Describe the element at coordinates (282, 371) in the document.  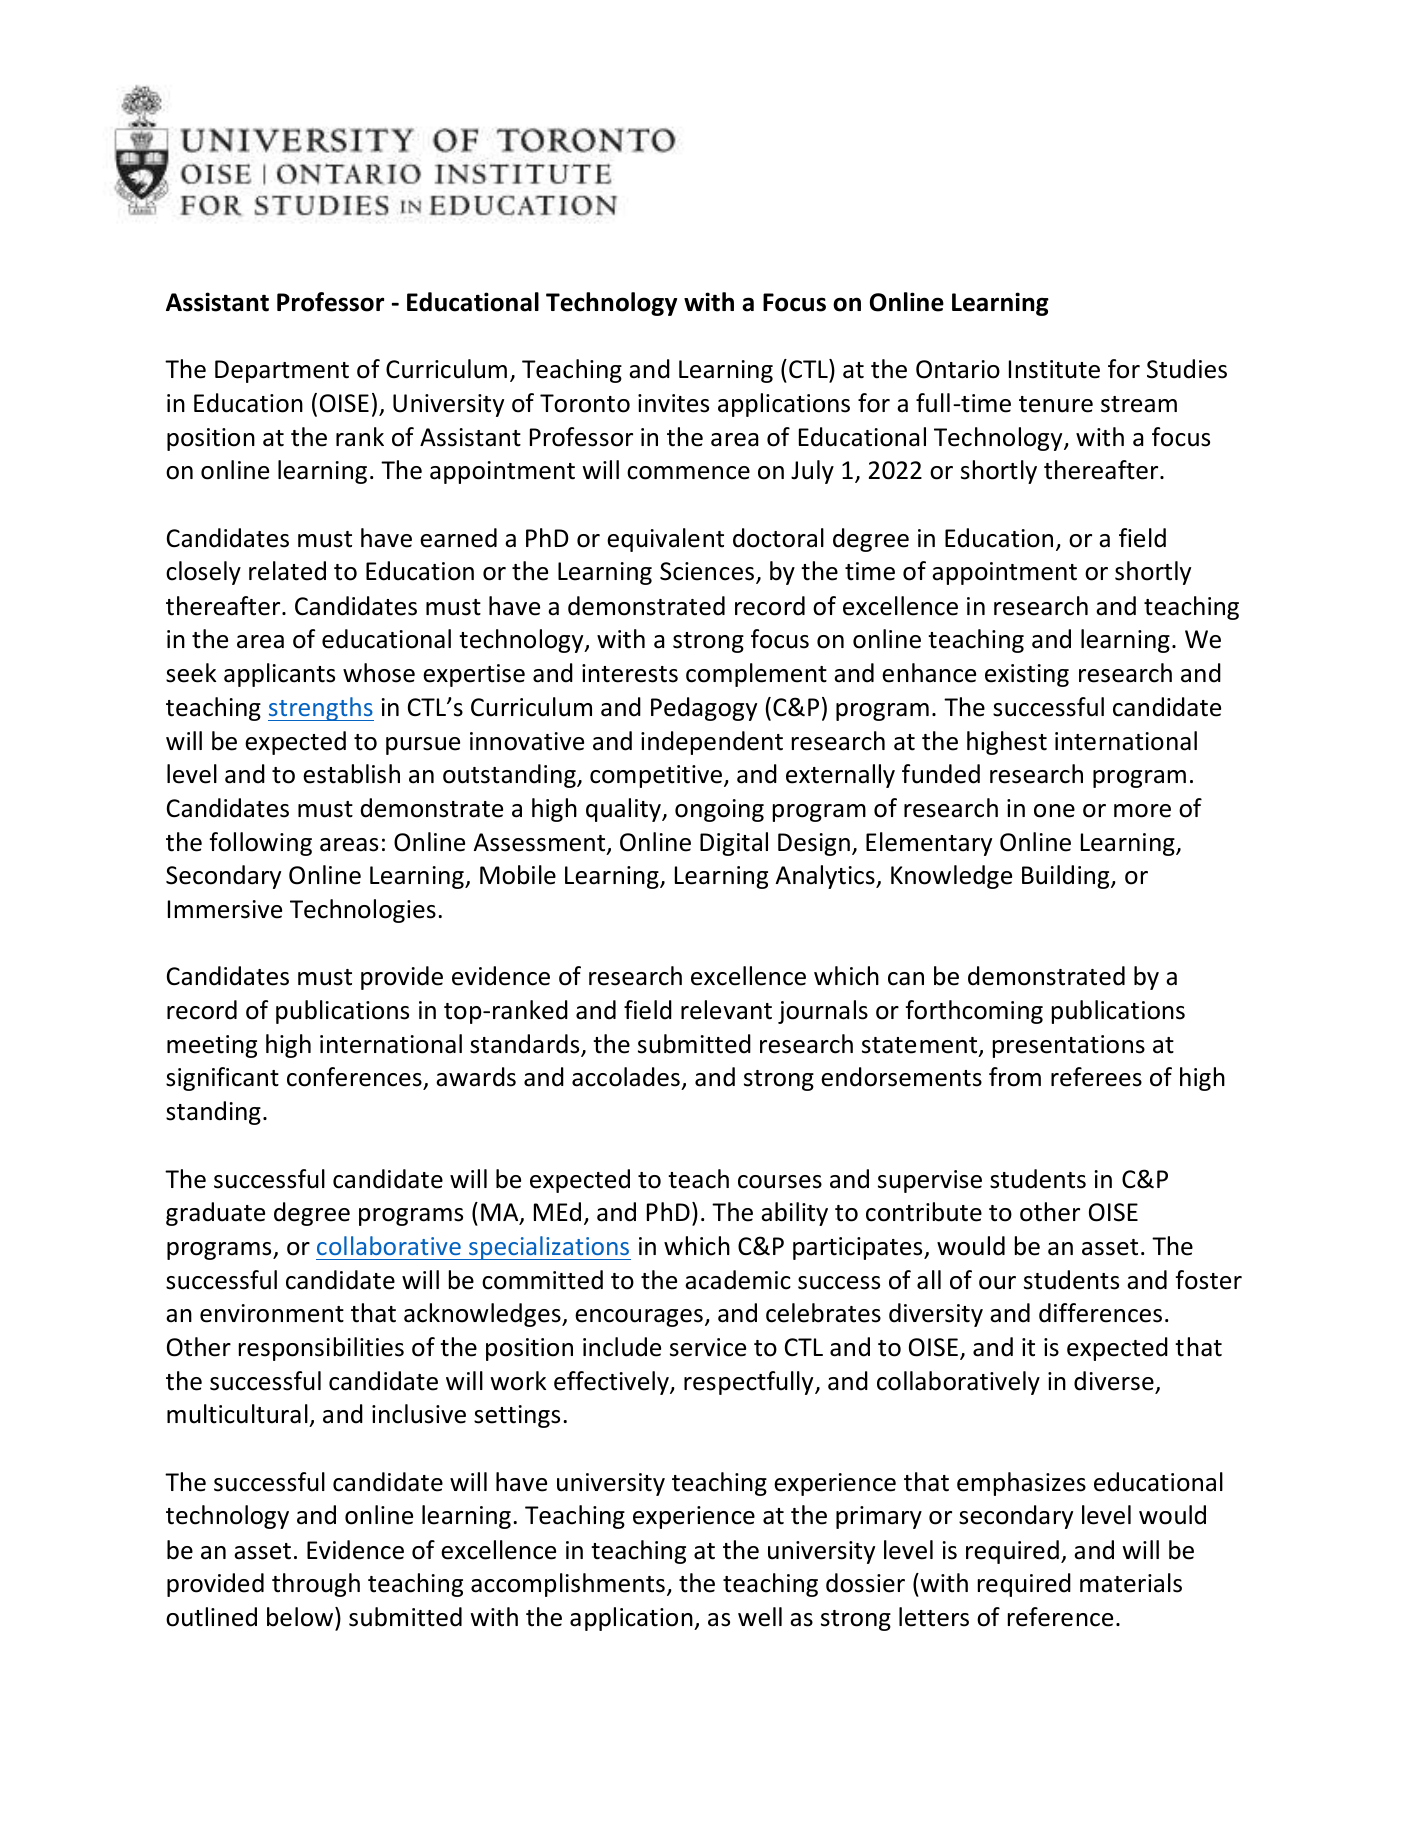
I see `Department` at that location.
